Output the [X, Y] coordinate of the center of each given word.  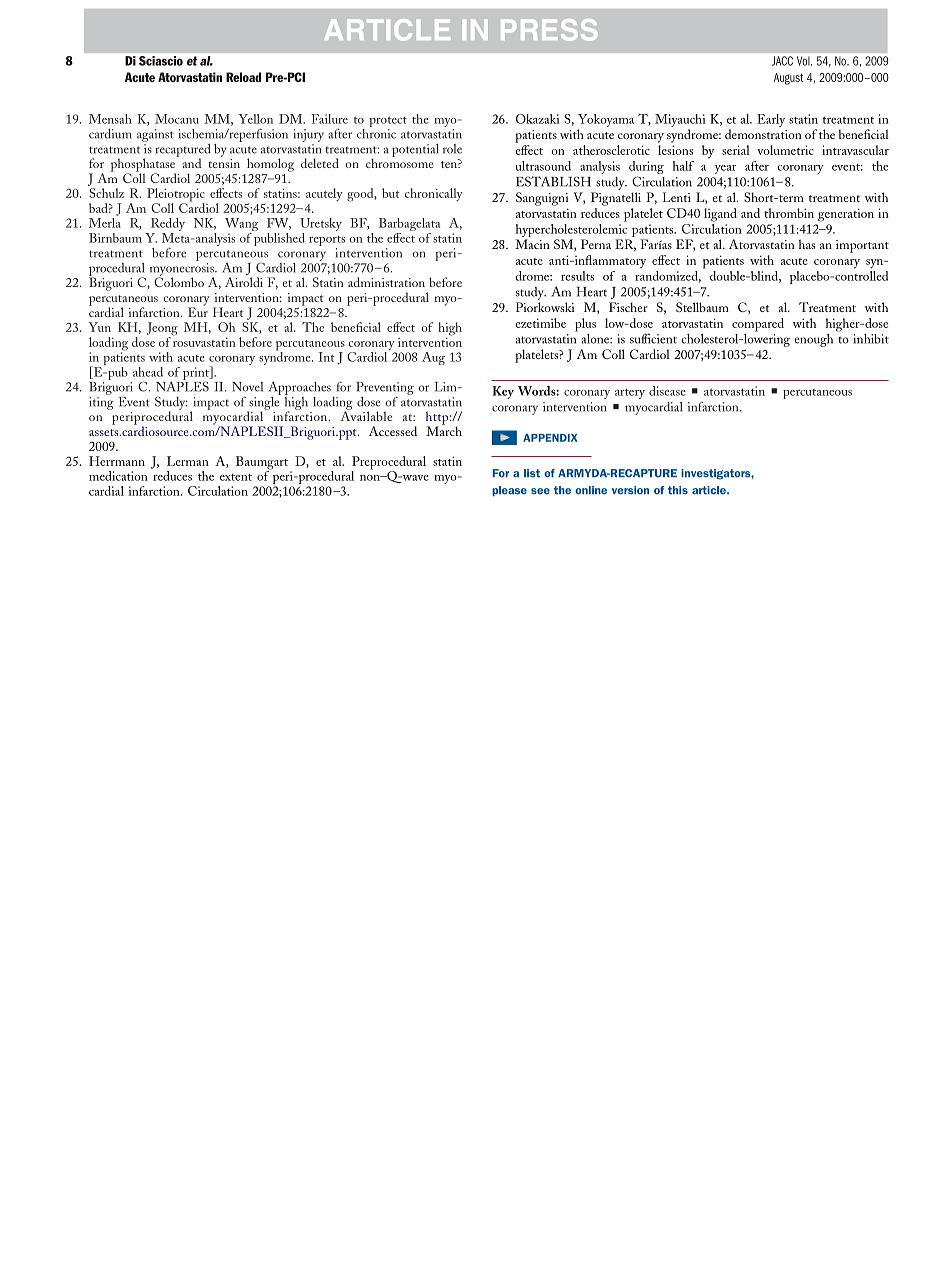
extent [236, 477]
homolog [270, 165]
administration [386, 282]
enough [813, 340]
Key [503, 392]
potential [415, 150]
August [789, 79]
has [807, 244]
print [196, 374]
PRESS [549, 30]
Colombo [179, 281]
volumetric [785, 150]
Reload [243, 77]
